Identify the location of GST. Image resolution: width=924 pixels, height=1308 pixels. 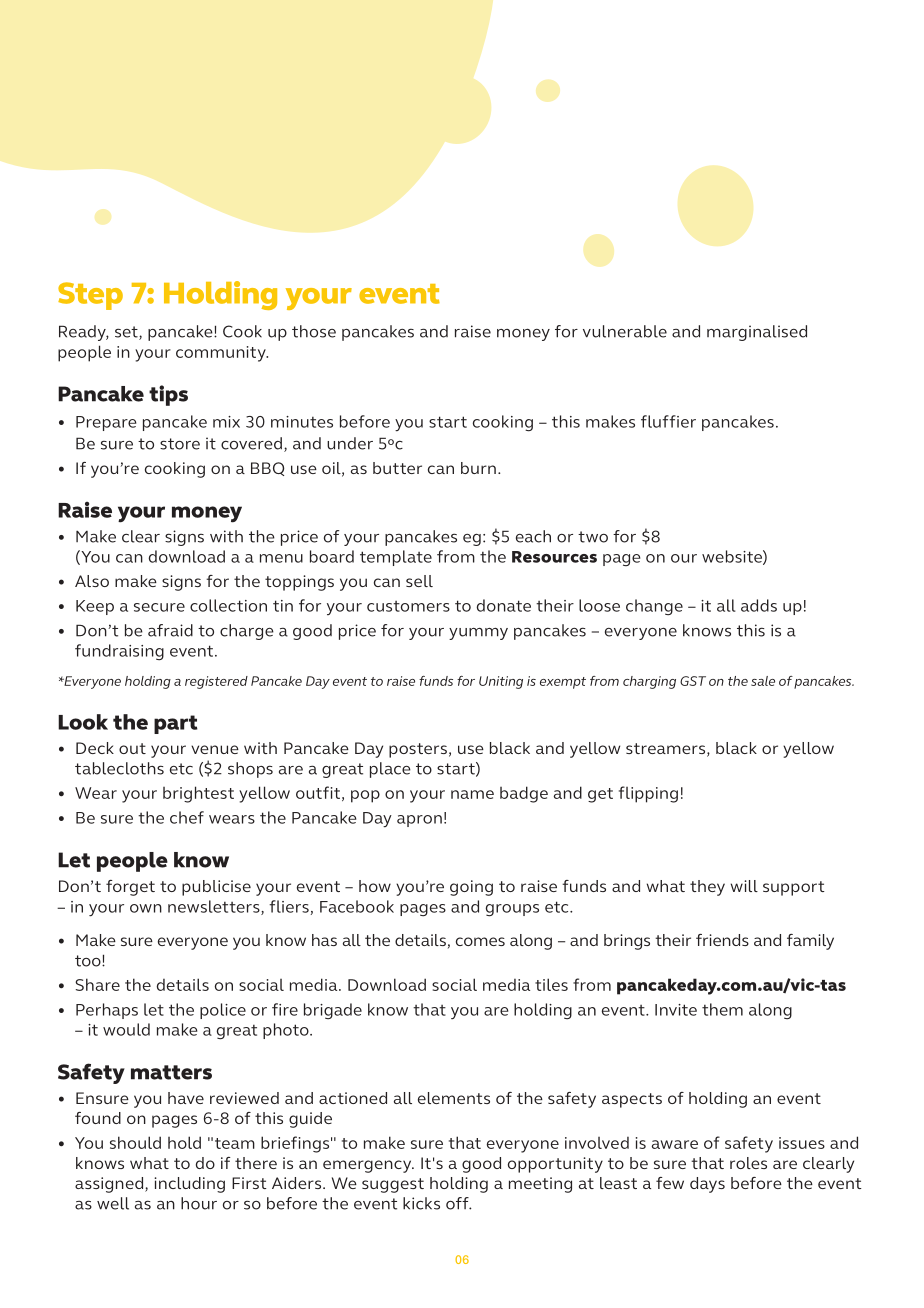
(693, 681).
